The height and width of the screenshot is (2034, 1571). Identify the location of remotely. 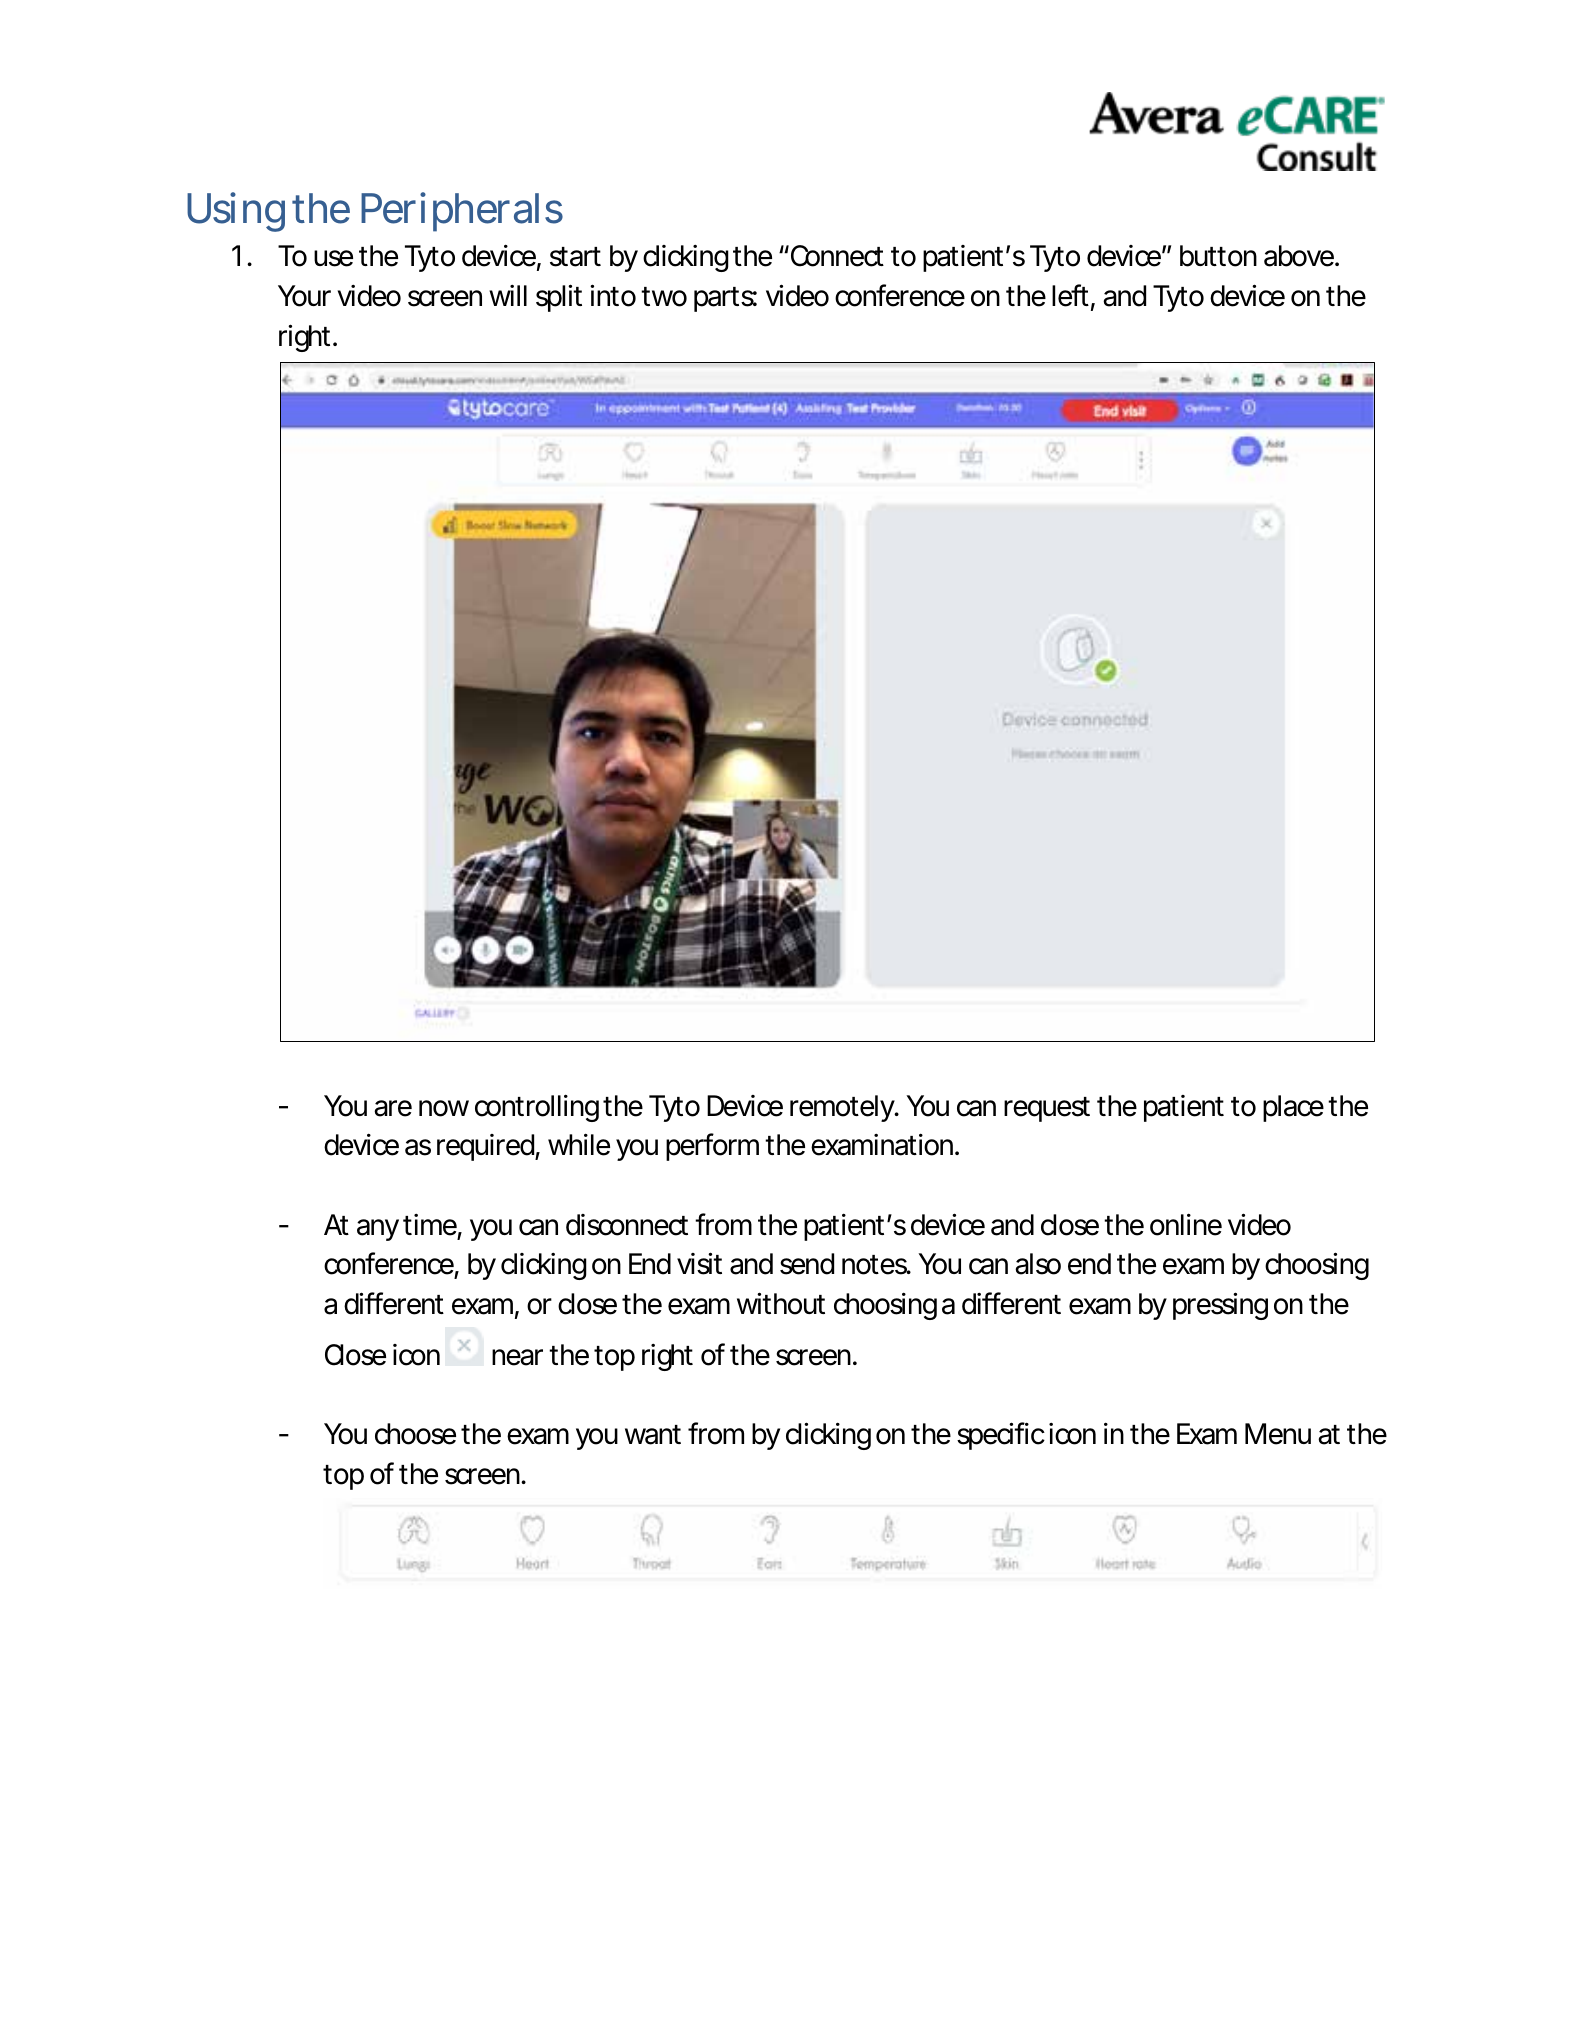
(842, 1108).
